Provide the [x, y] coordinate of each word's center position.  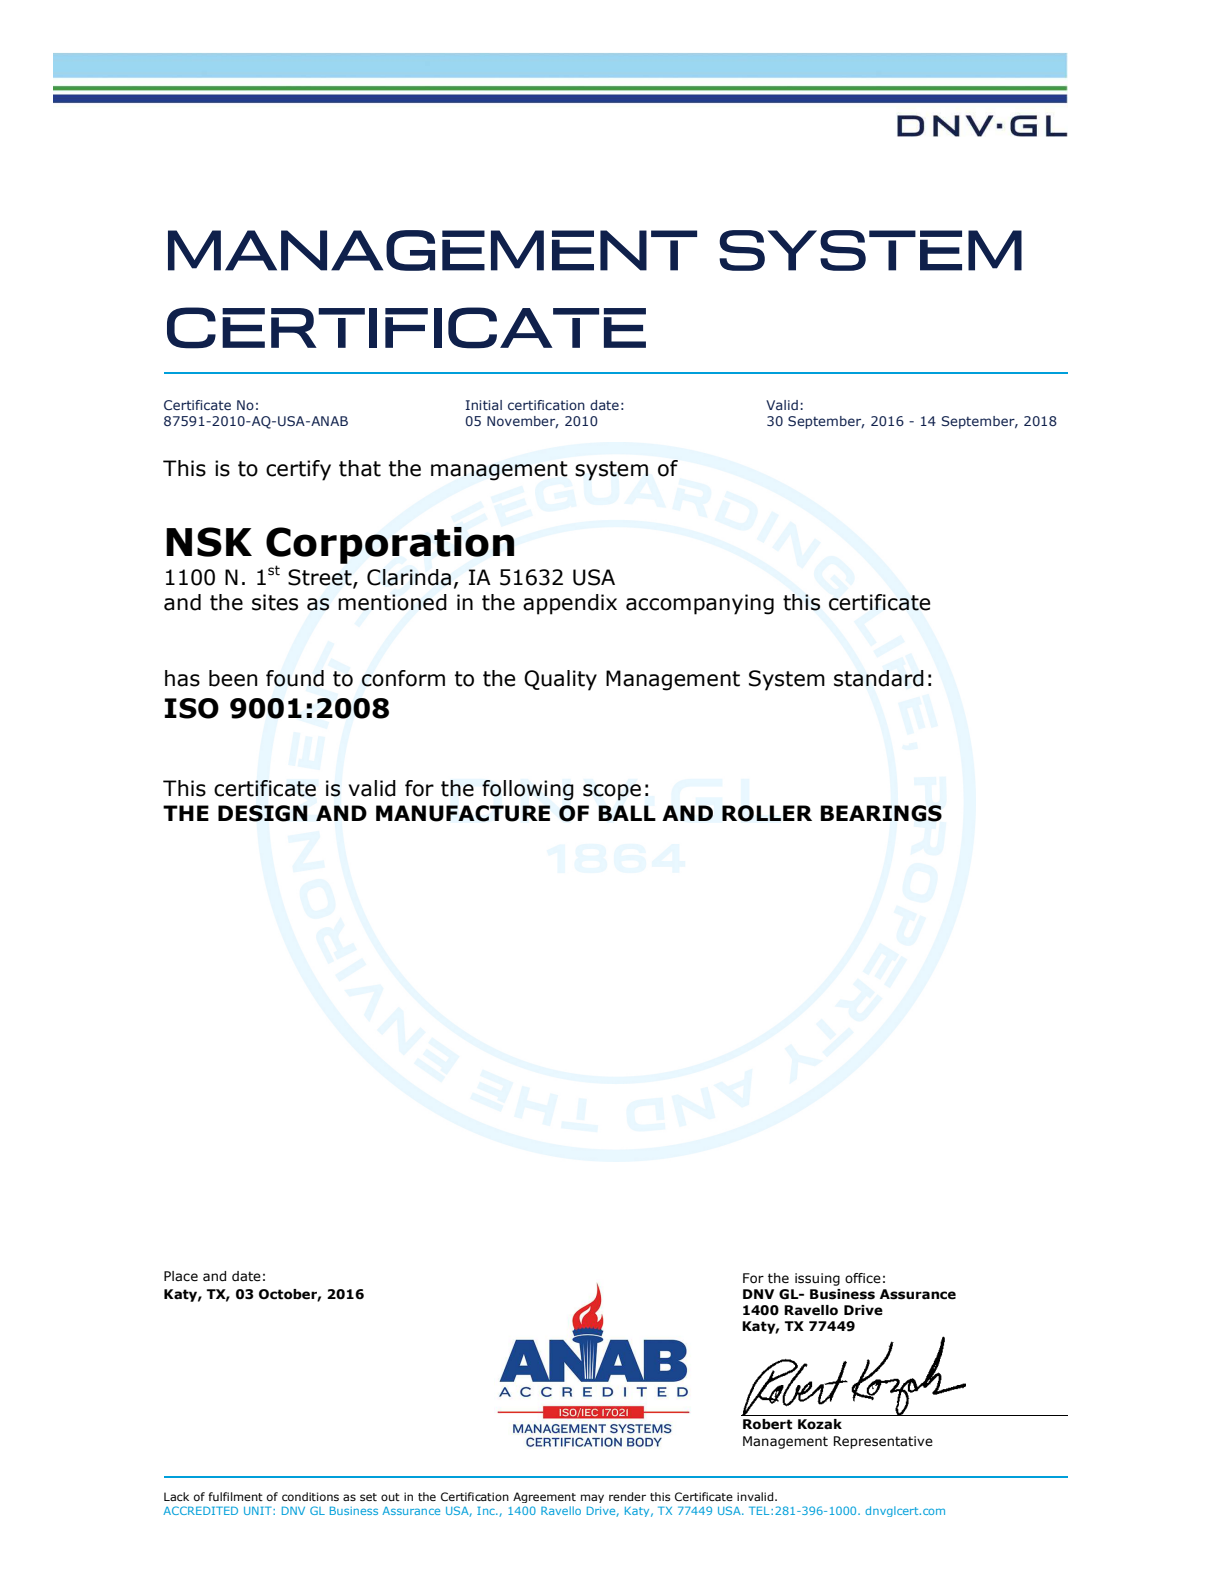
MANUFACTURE [463, 813]
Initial [483, 405]
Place [181, 1276]
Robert [767, 1424]
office [863, 1278]
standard [879, 678]
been [233, 678]
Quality [560, 680]
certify [298, 470]
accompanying [700, 604]
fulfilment [235, 1496]
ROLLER [767, 813]
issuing [817, 1279]
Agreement [544, 1497]
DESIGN [263, 813]
